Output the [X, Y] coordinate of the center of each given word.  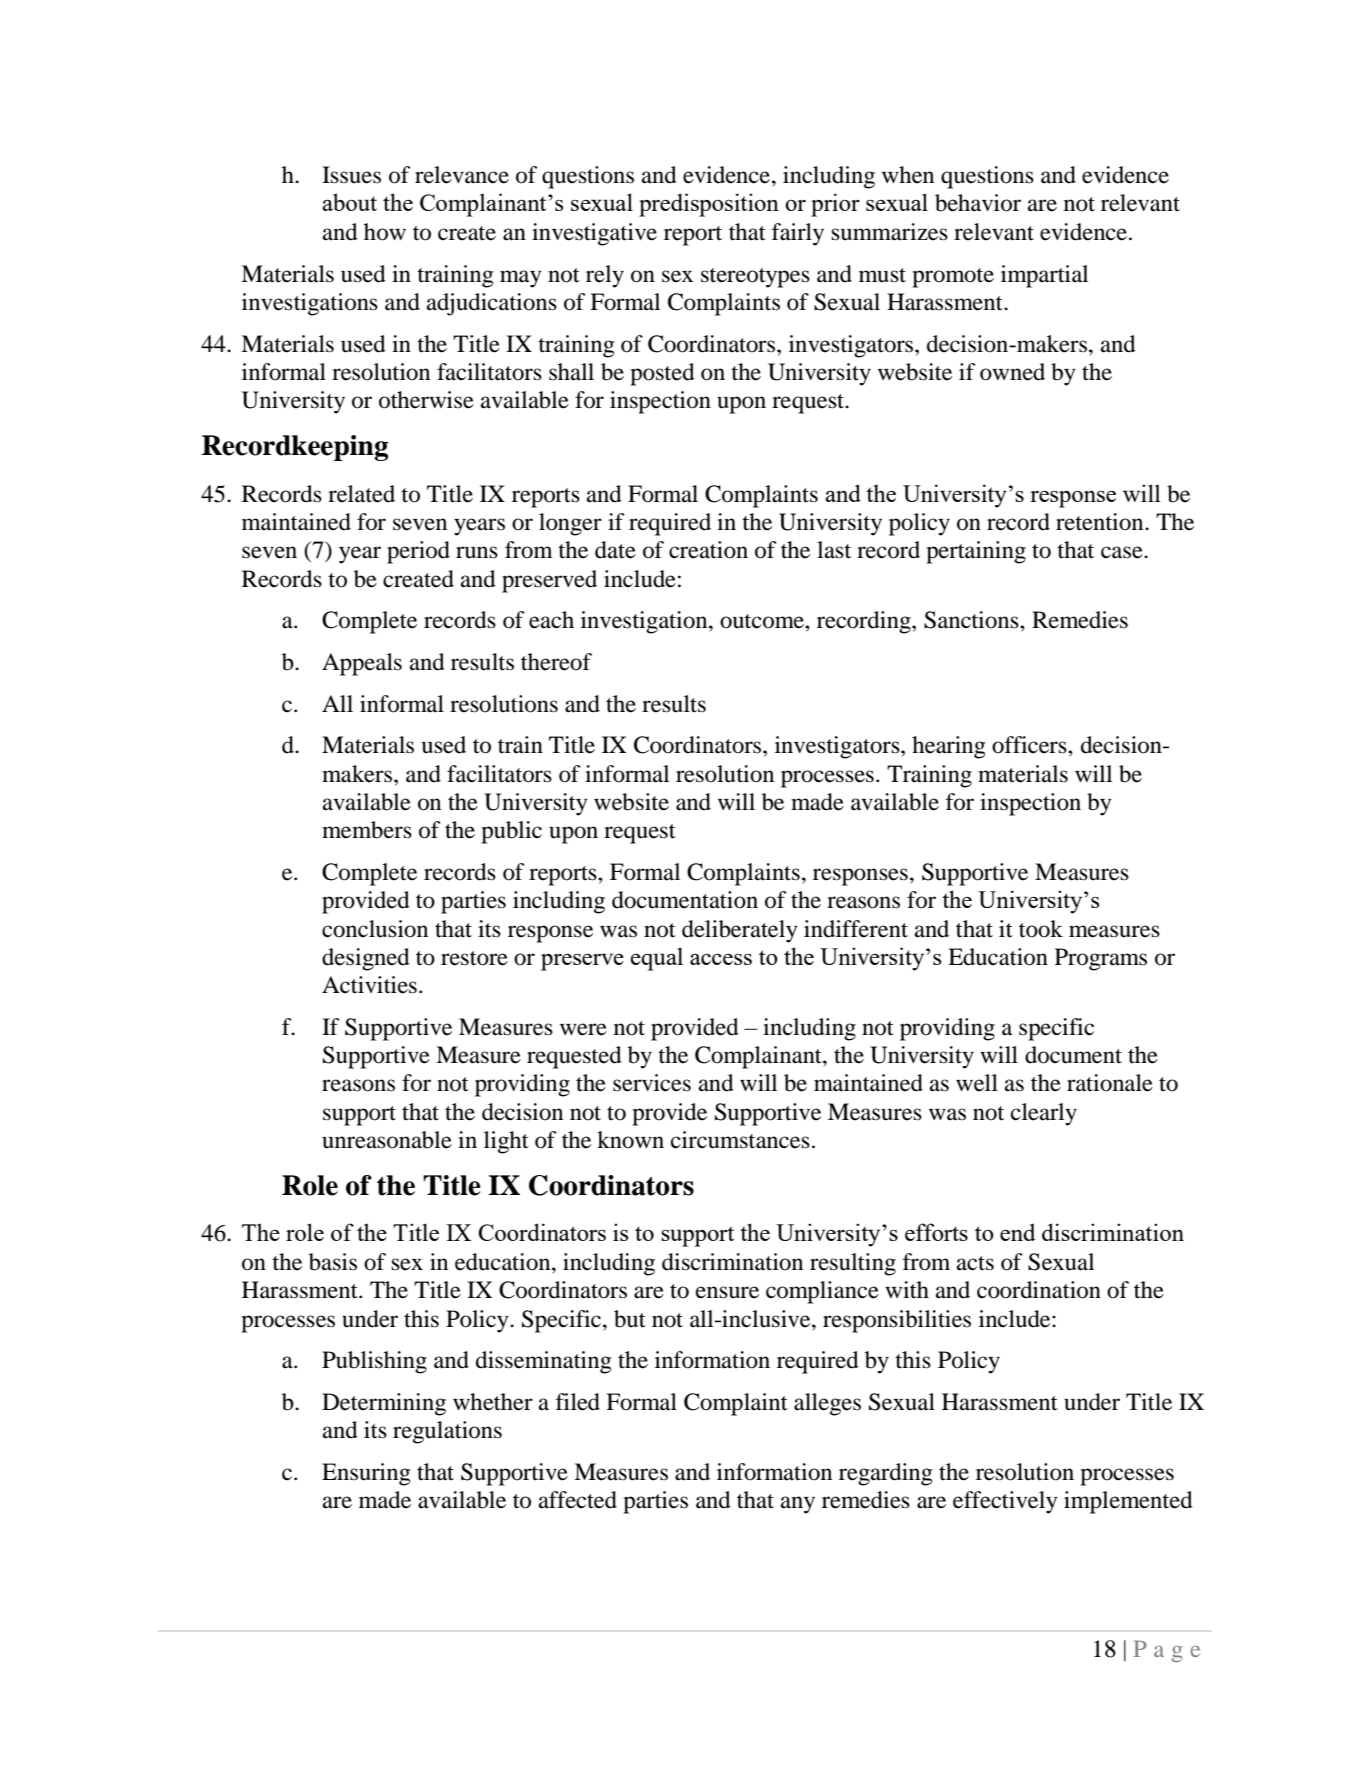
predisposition [709, 205]
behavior [978, 203]
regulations [447, 1432]
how [385, 232]
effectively [1005, 1502]
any [798, 1505]
